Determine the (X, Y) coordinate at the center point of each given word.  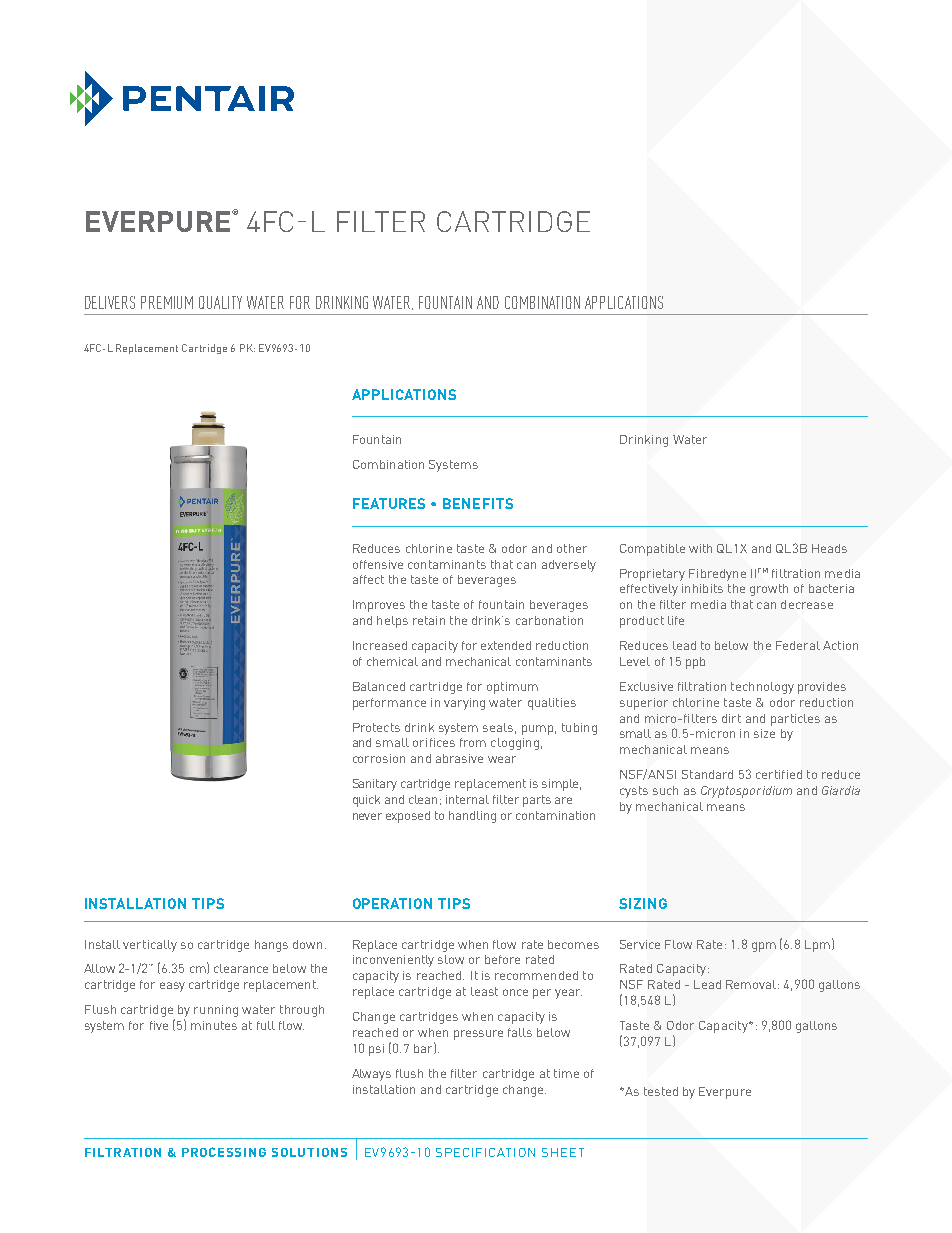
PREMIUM (167, 302)
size (764, 733)
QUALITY (220, 302)
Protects (376, 727)
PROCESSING (224, 1152)
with (700, 548)
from (473, 742)
